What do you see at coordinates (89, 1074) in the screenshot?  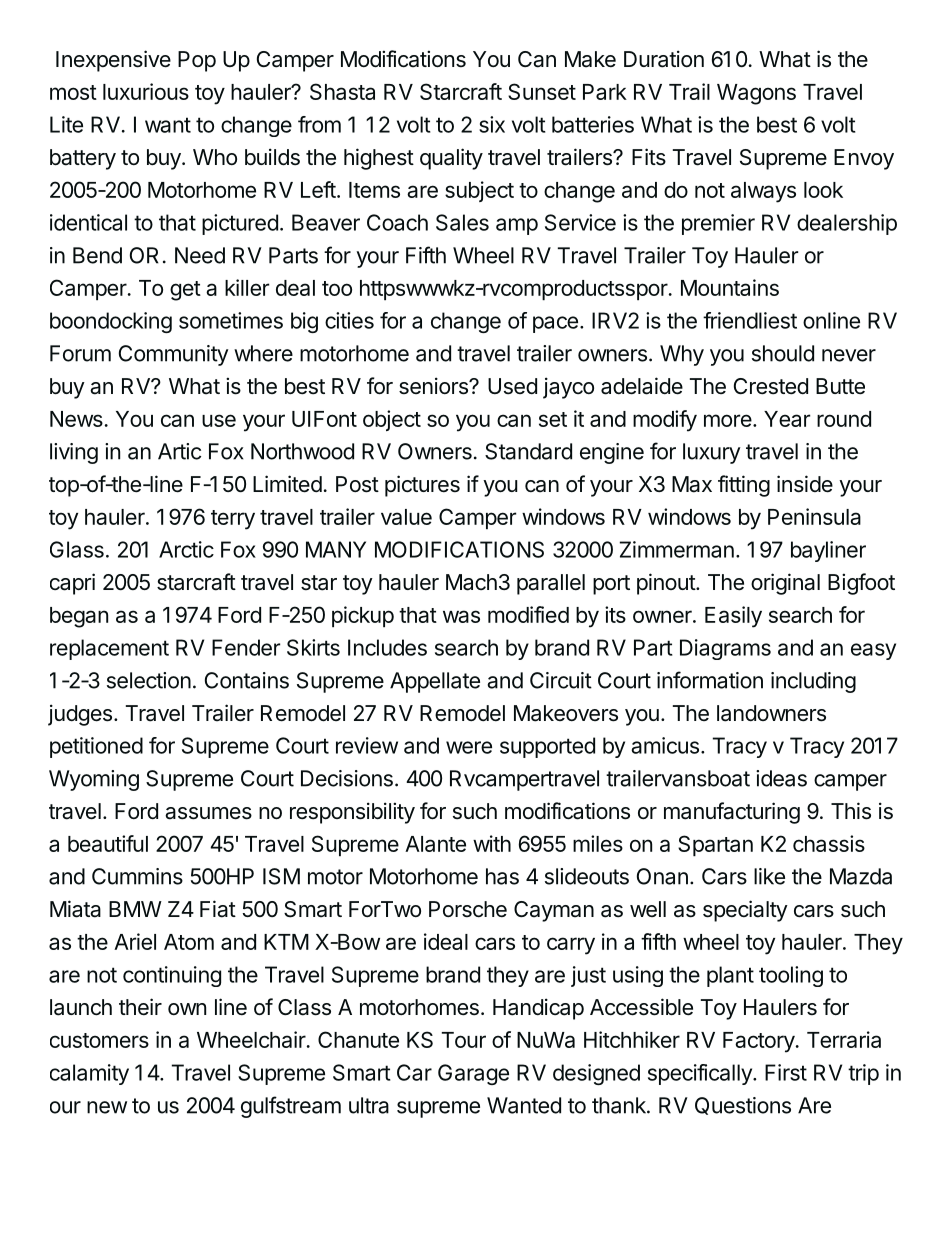 I see `calamity` at bounding box center [89, 1074].
